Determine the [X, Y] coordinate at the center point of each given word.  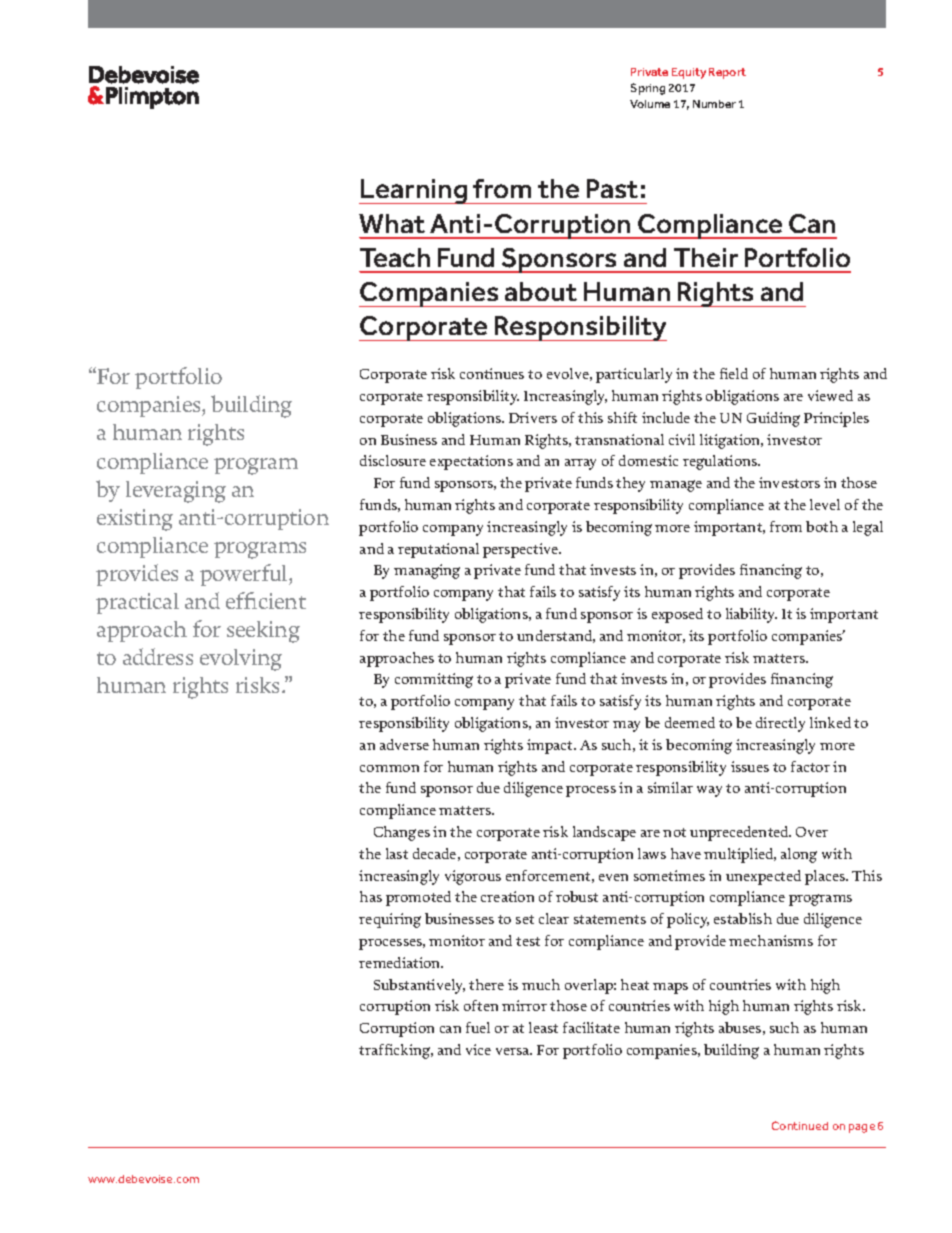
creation [507, 896]
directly [780, 724]
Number [714, 104]
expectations [471, 462]
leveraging [176, 492]
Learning [414, 191]
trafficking [396, 1051]
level [825, 504]
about [541, 291]
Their [706, 257]
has [371, 896]
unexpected [763, 877]
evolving [241, 660]
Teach [395, 257]
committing [434, 680]
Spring [648, 89]
